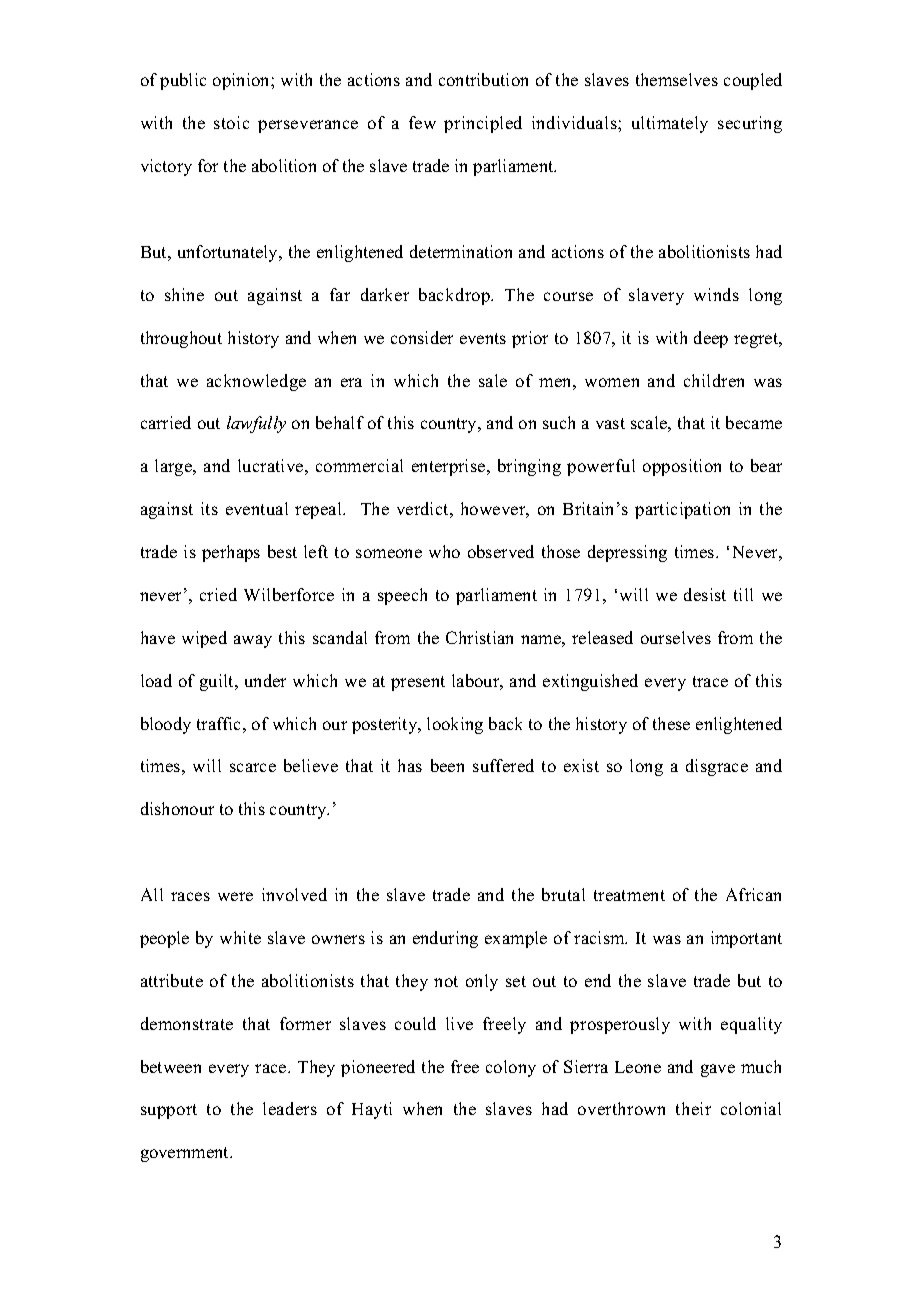 Image resolution: width=924 pixels, height=1308 pixels. What do you see at coordinates (670, 124) in the screenshot?
I see `ultimately` at bounding box center [670, 124].
